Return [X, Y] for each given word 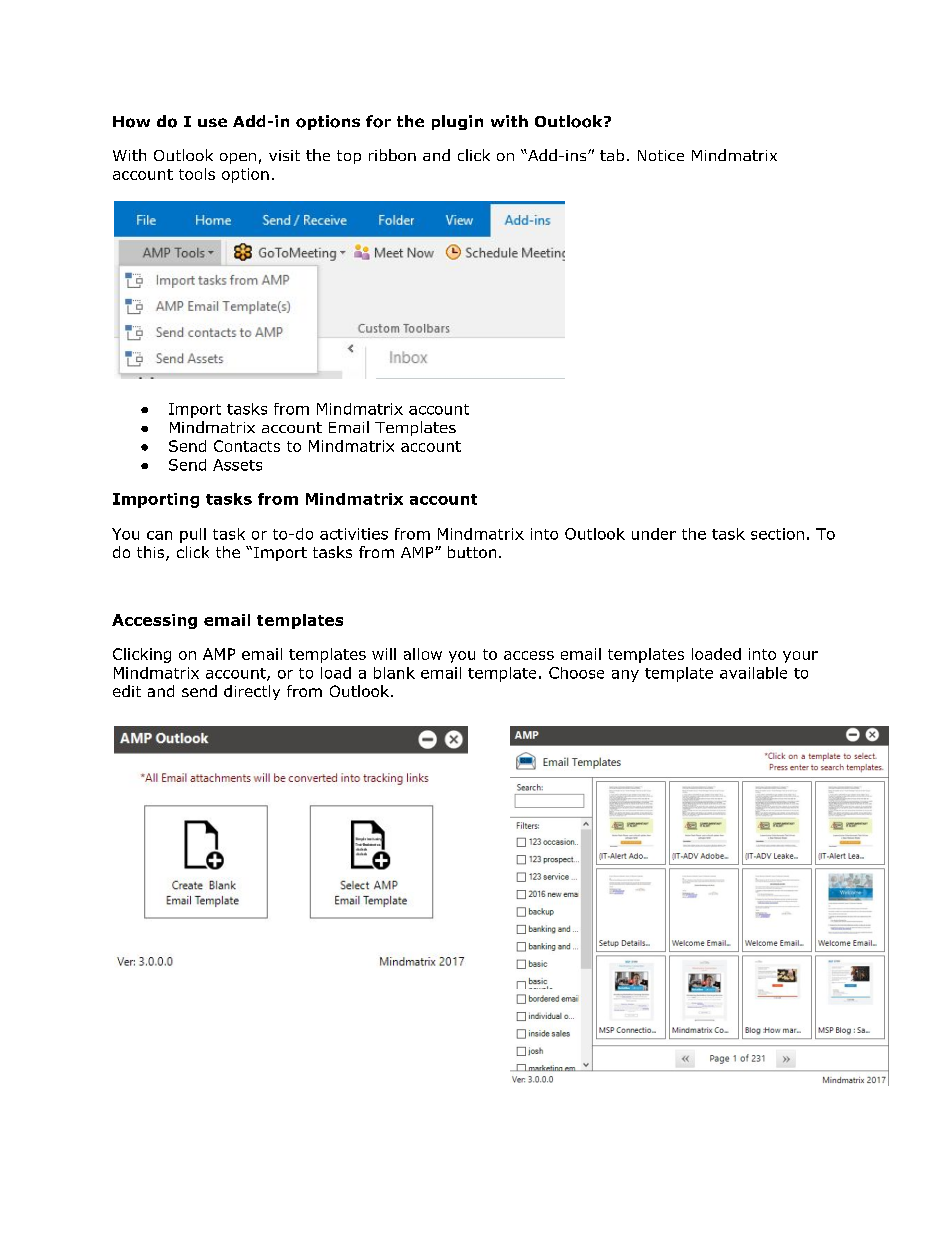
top [349, 157]
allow [423, 654]
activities [354, 534]
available [753, 673]
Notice [661, 155]
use [212, 122]
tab [612, 155]
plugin [457, 122]
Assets [237, 465]
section [777, 534]
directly [252, 692]
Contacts [247, 446]
